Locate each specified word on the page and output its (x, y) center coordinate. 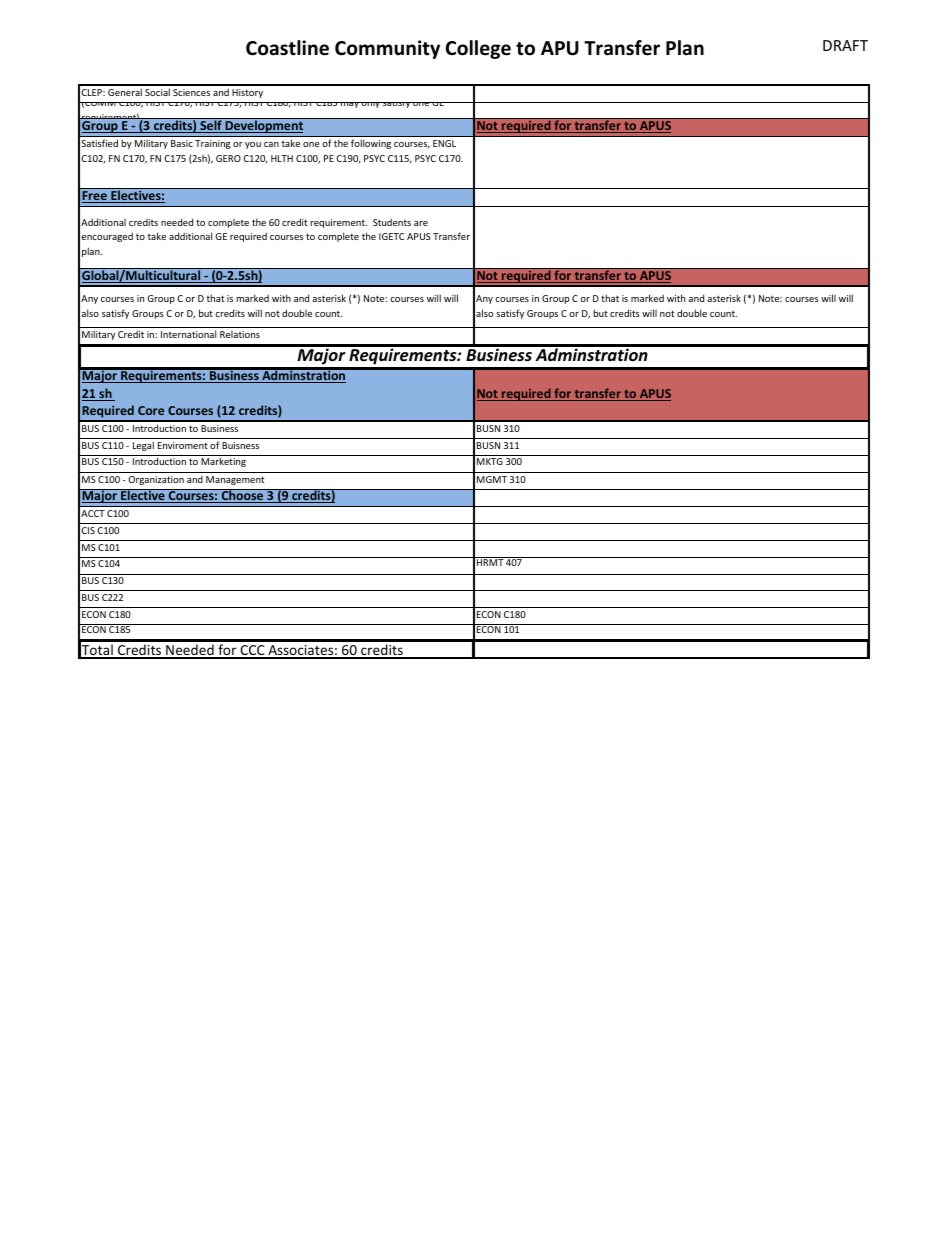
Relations (240, 334)
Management (235, 480)
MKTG (490, 461)
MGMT (492, 479)
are (421, 223)
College (478, 49)
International (188, 334)
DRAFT (845, 45)
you (253, 145)
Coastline (287, 48)
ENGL (444, 143)
